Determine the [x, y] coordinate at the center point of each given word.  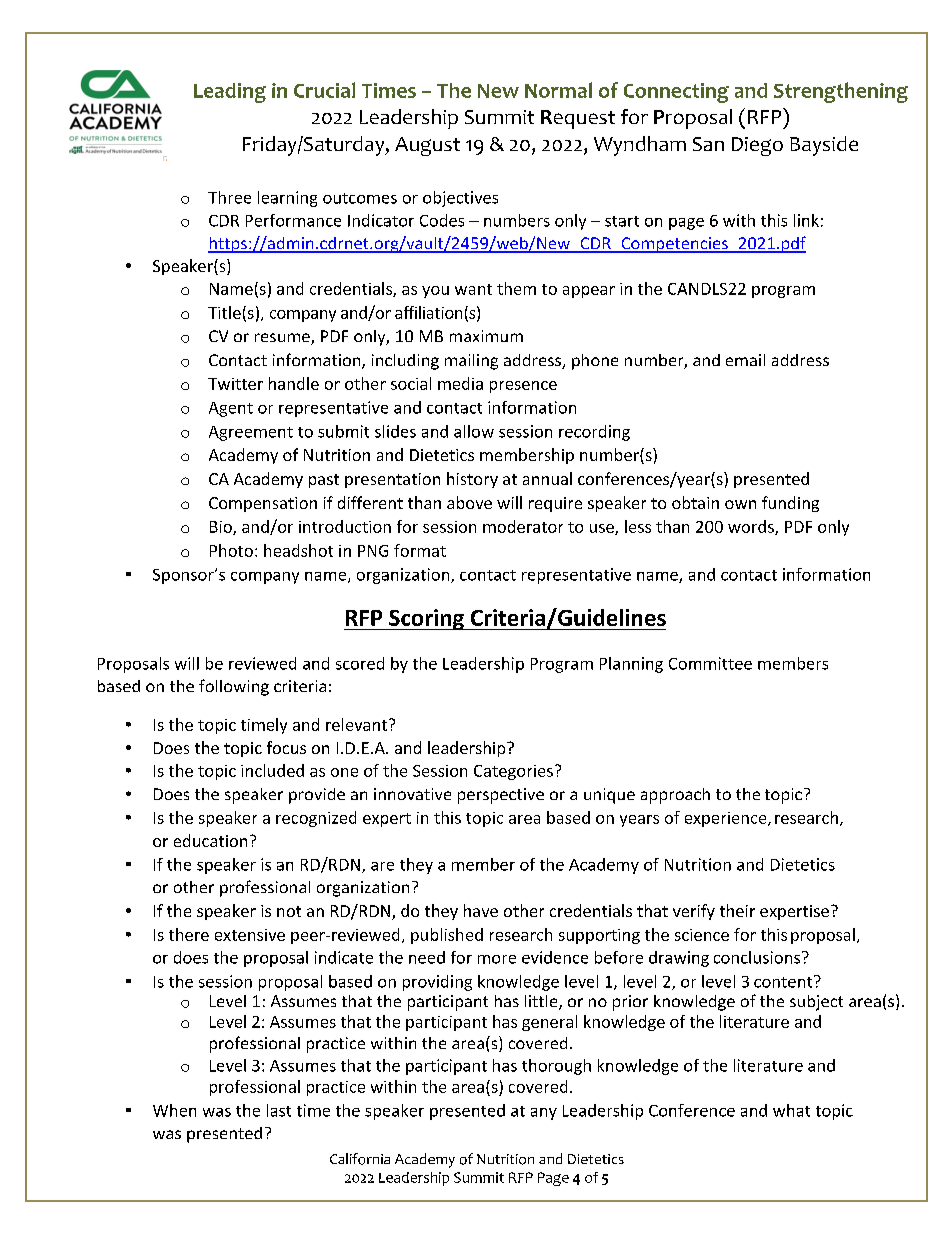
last [279, 1110]
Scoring [426, 619]
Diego [757, 146]
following [234, 687]
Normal [558, 90]
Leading [230, 93]
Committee [710, 663]
